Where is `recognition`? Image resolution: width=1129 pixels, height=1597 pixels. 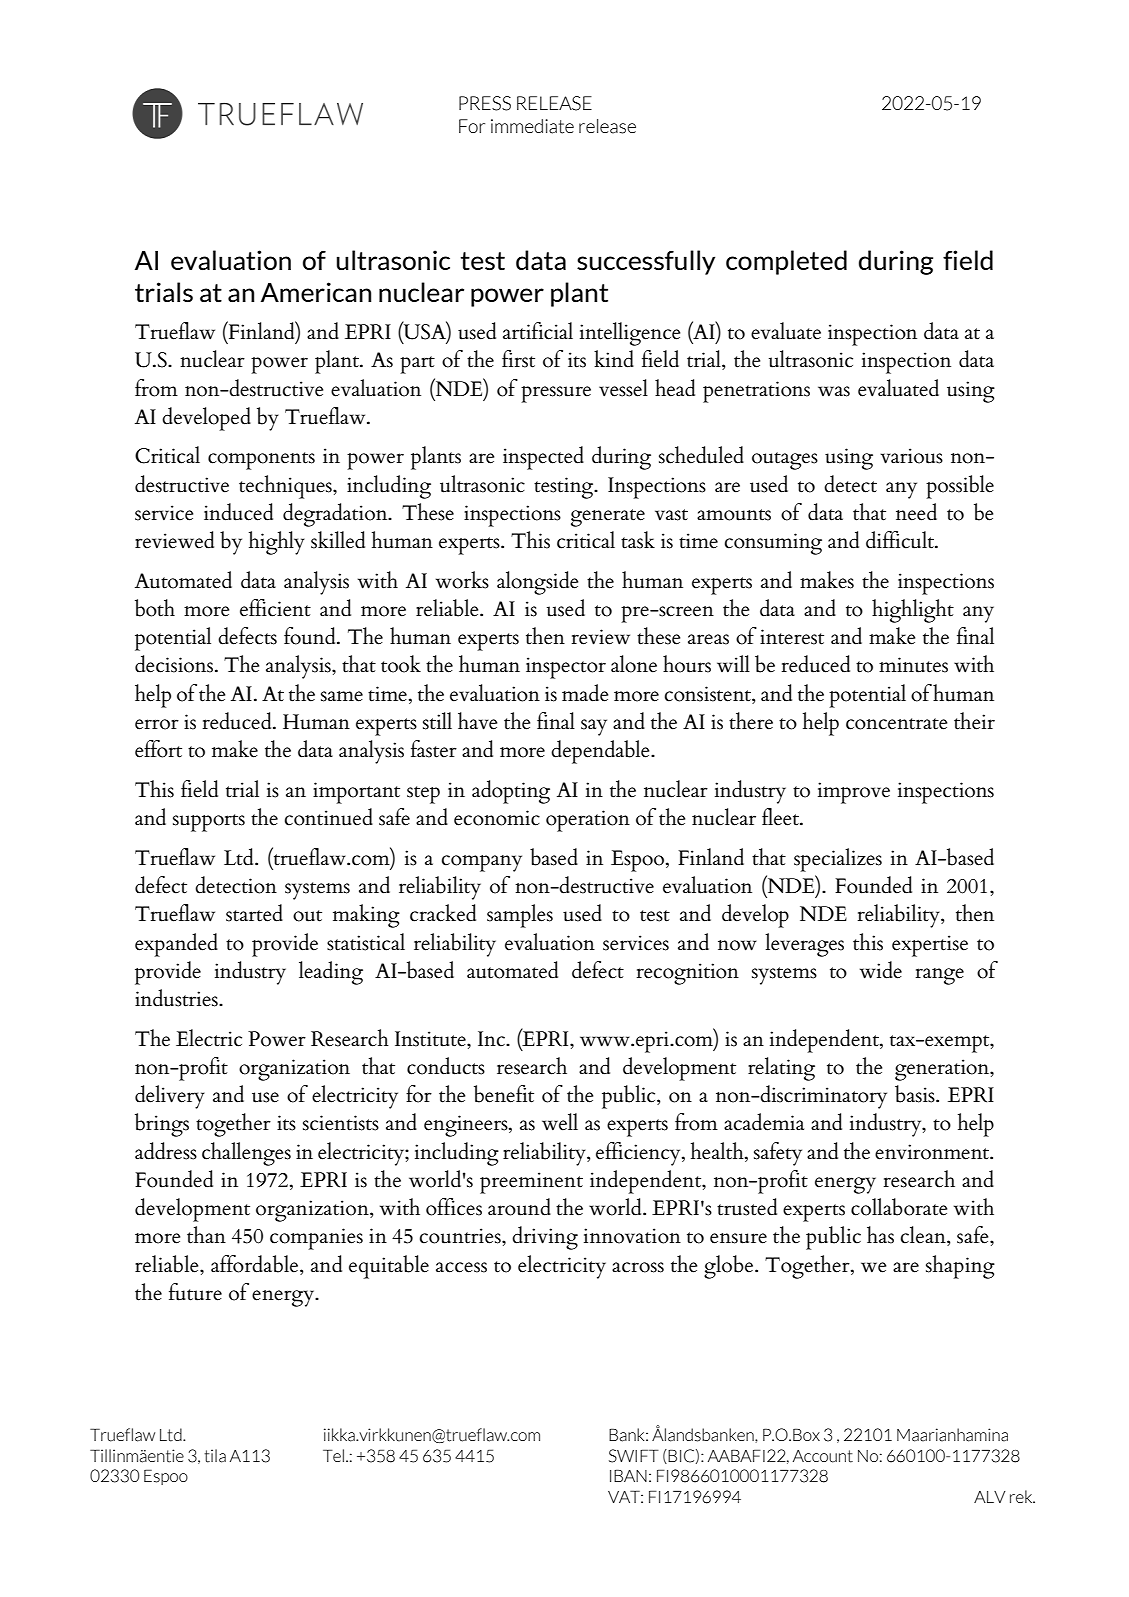 recognition is located at coordinates (688, 974).
